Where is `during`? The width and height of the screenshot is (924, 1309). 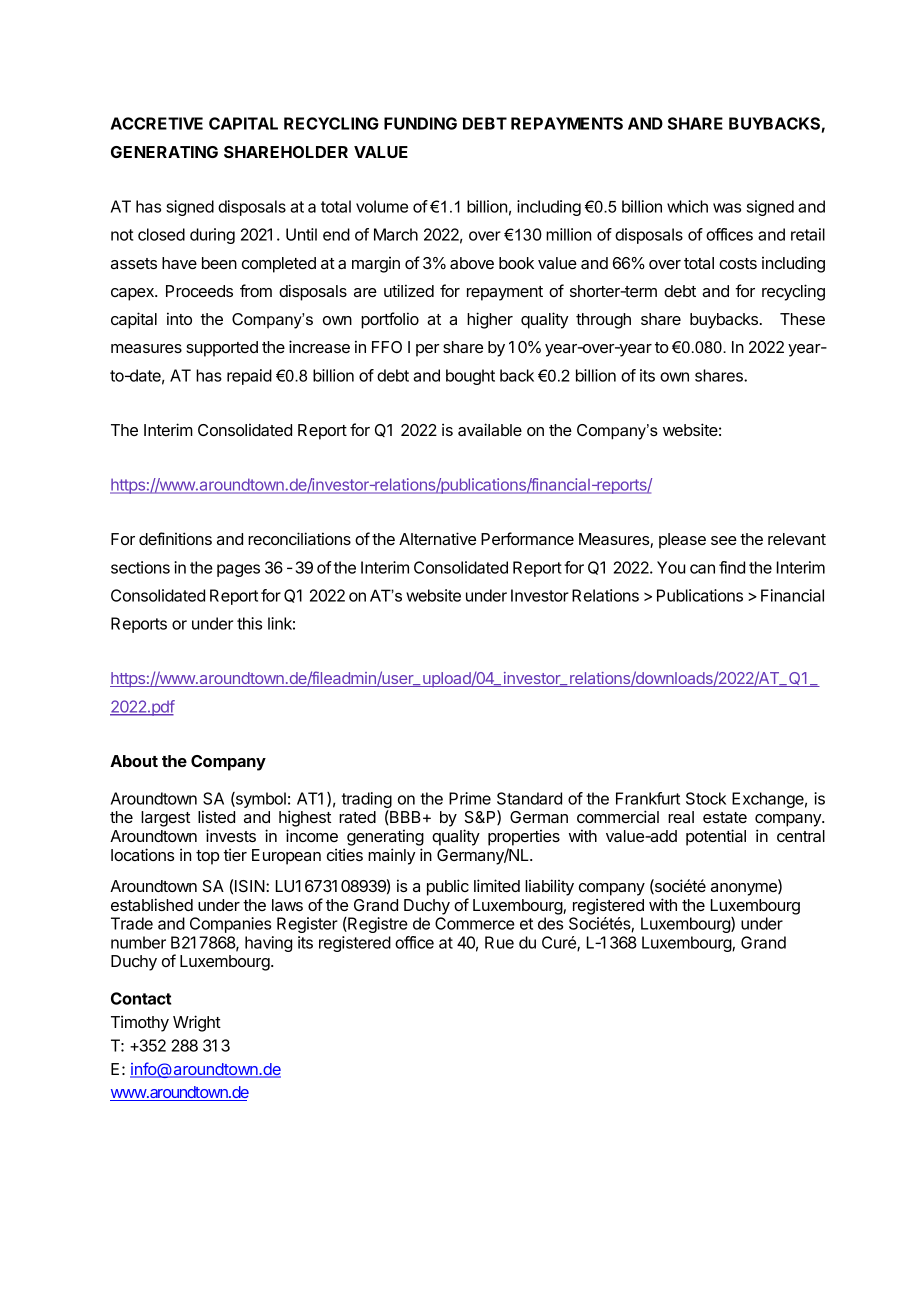 during is located at coordinates (212, 236).
